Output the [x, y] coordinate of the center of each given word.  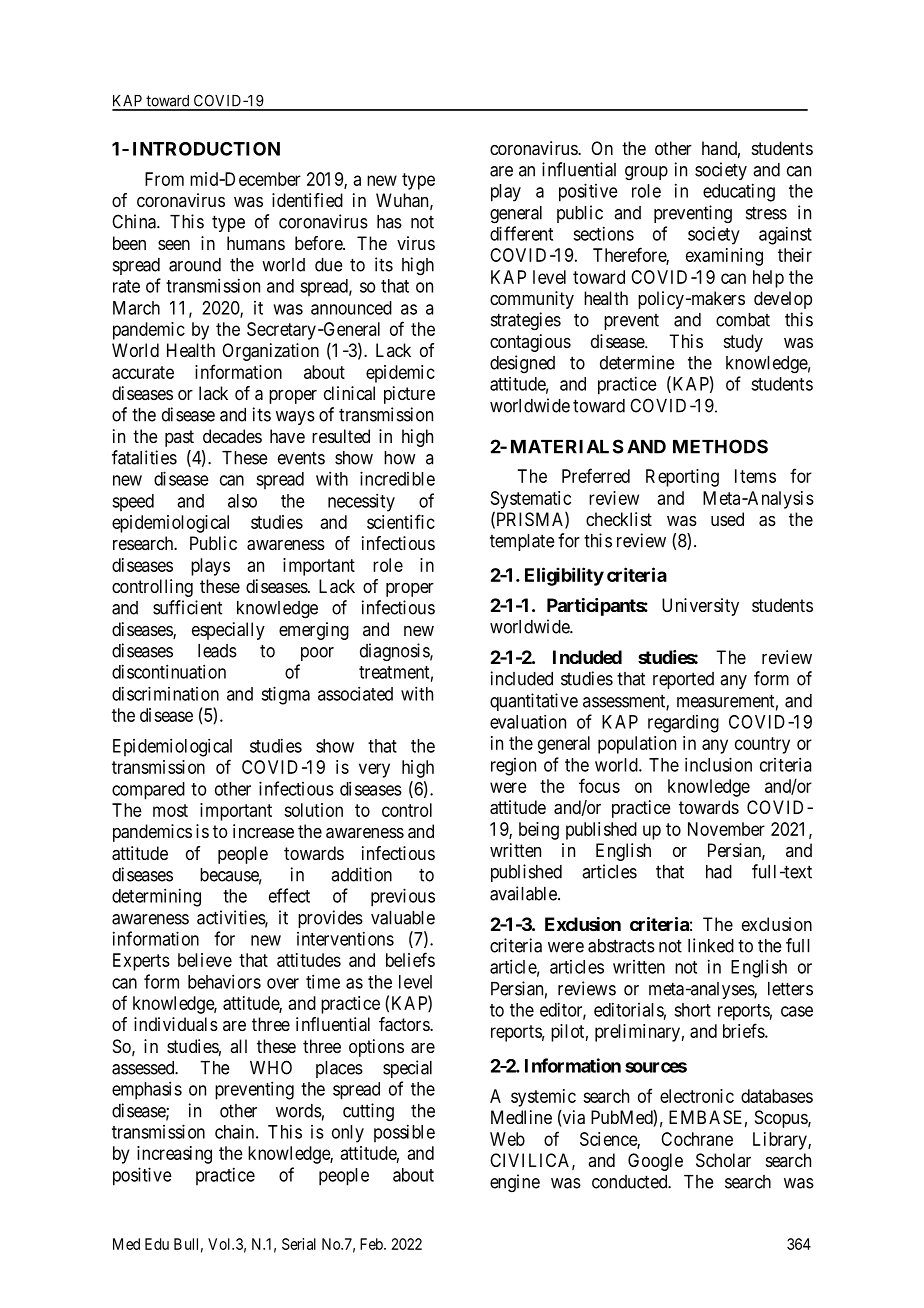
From [164, 179]
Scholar [723, 1160]
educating [739, 192]
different [521, 233]
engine [515, 1183]
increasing [174, 1155]
